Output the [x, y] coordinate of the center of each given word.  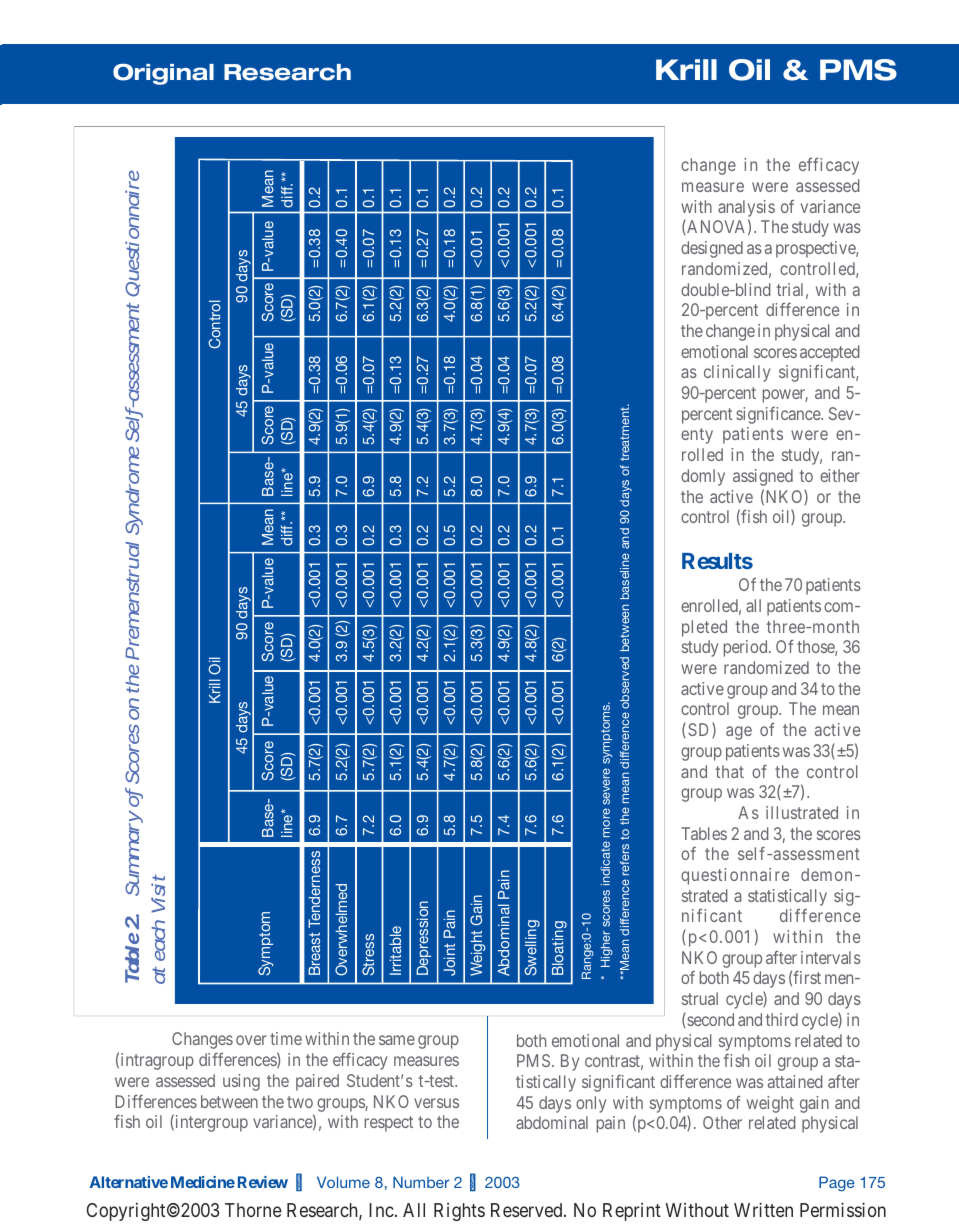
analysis [746, 210]
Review [263, 1182]
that [730, 771]
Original [163, 74]
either [840, 475]
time [286, 1038]
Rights [459, 1212]
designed [712, 249]
